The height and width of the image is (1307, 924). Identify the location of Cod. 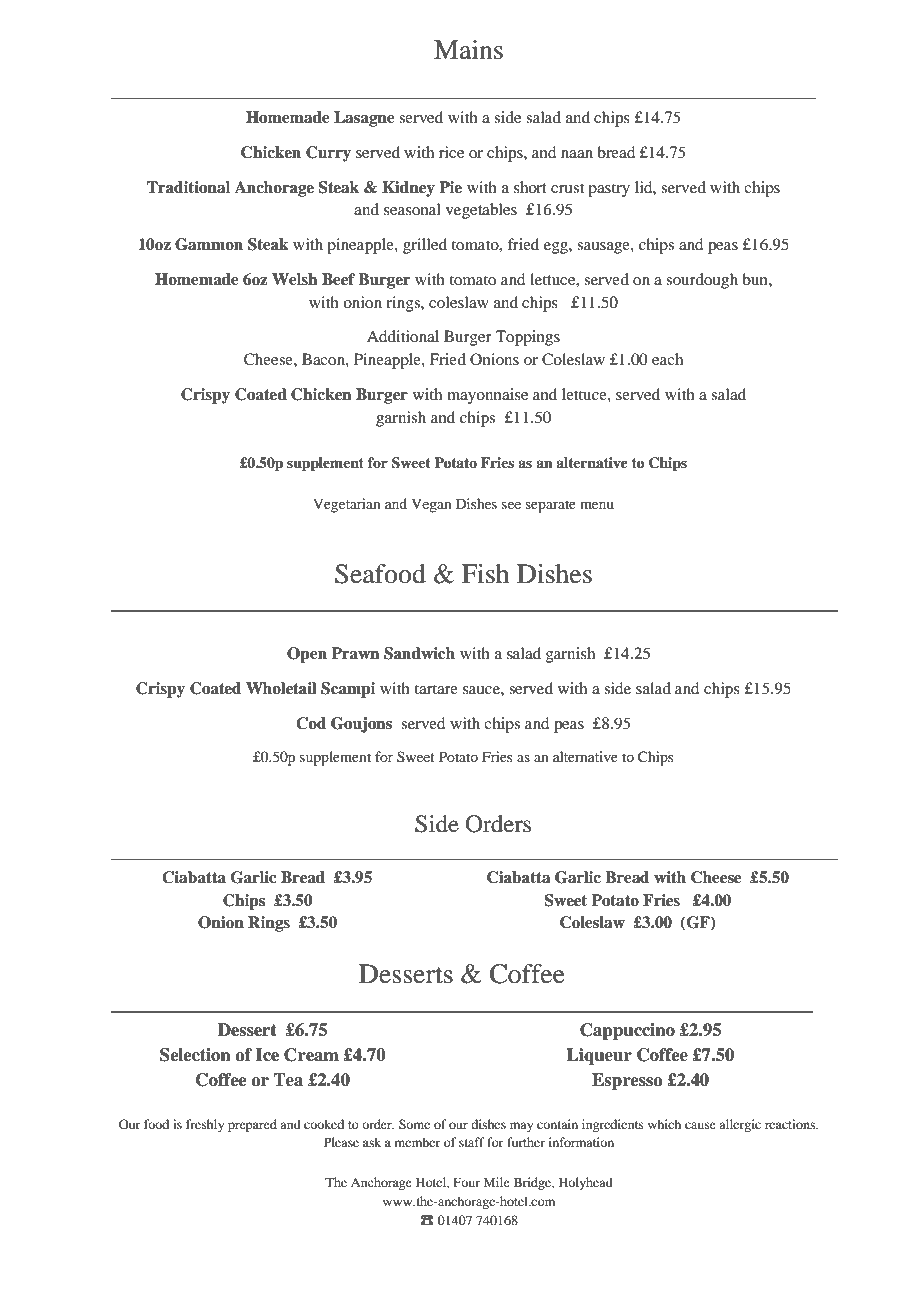
(311, 723).
